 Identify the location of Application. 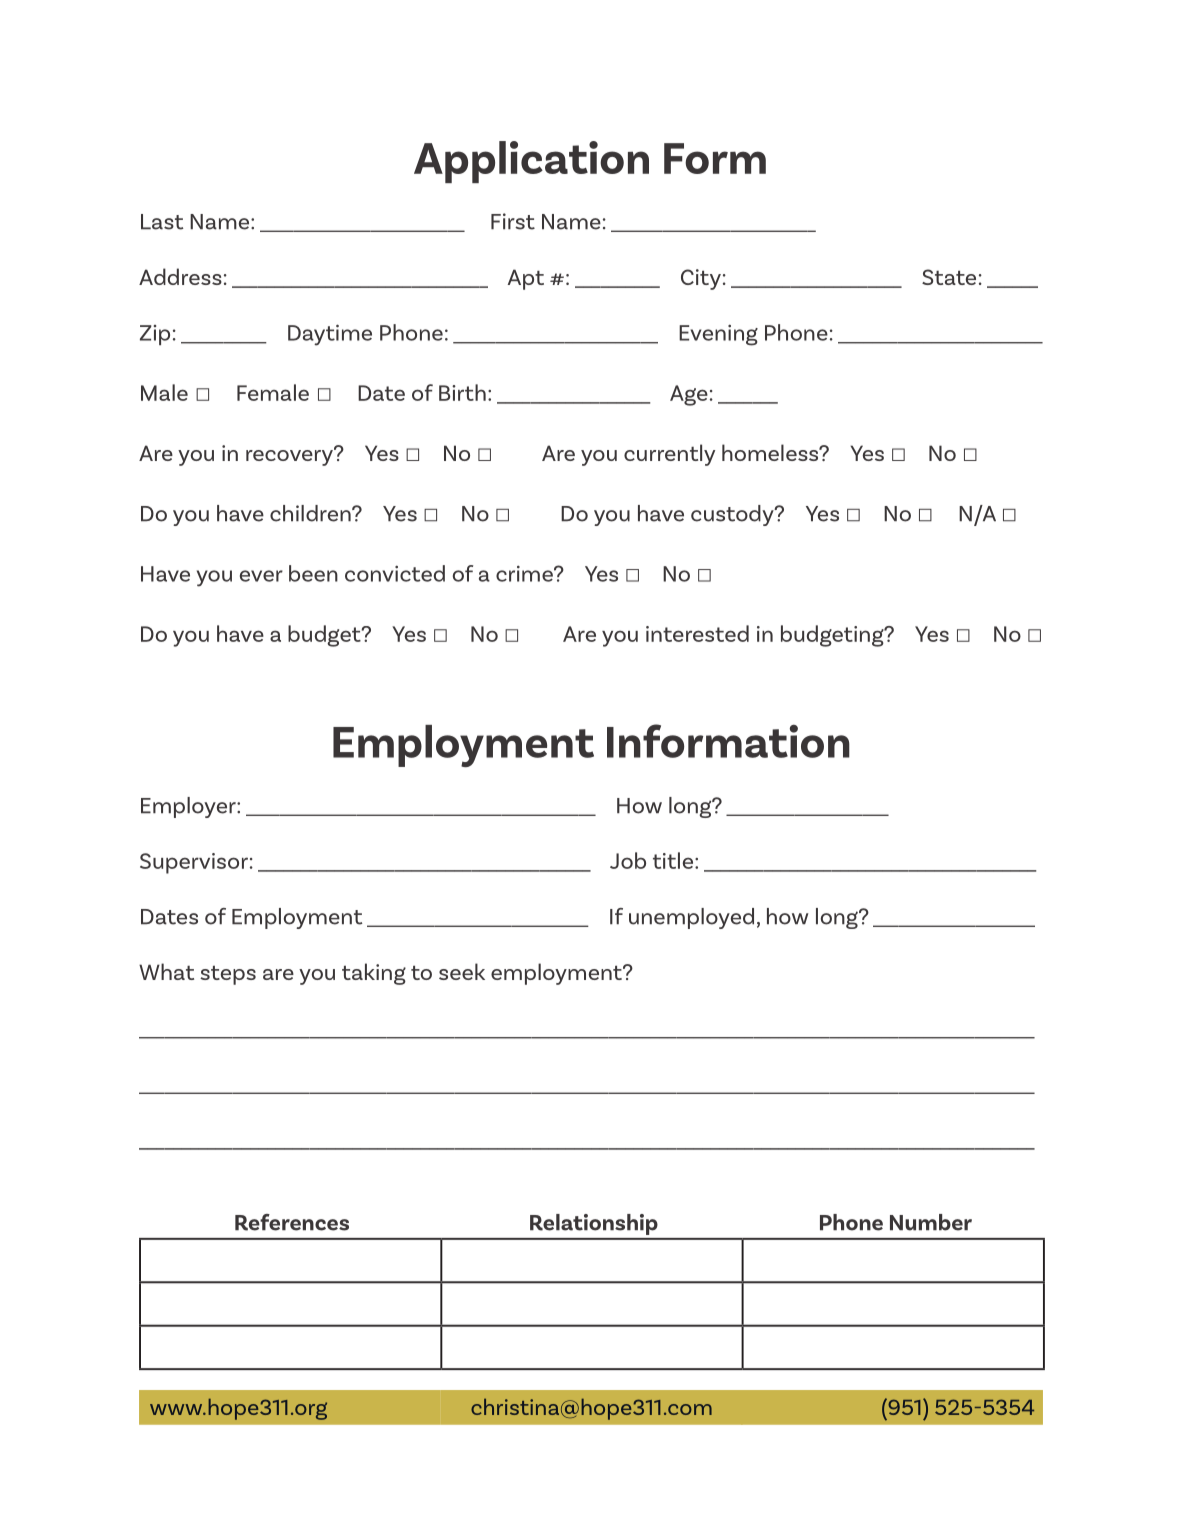
(531, 162).
